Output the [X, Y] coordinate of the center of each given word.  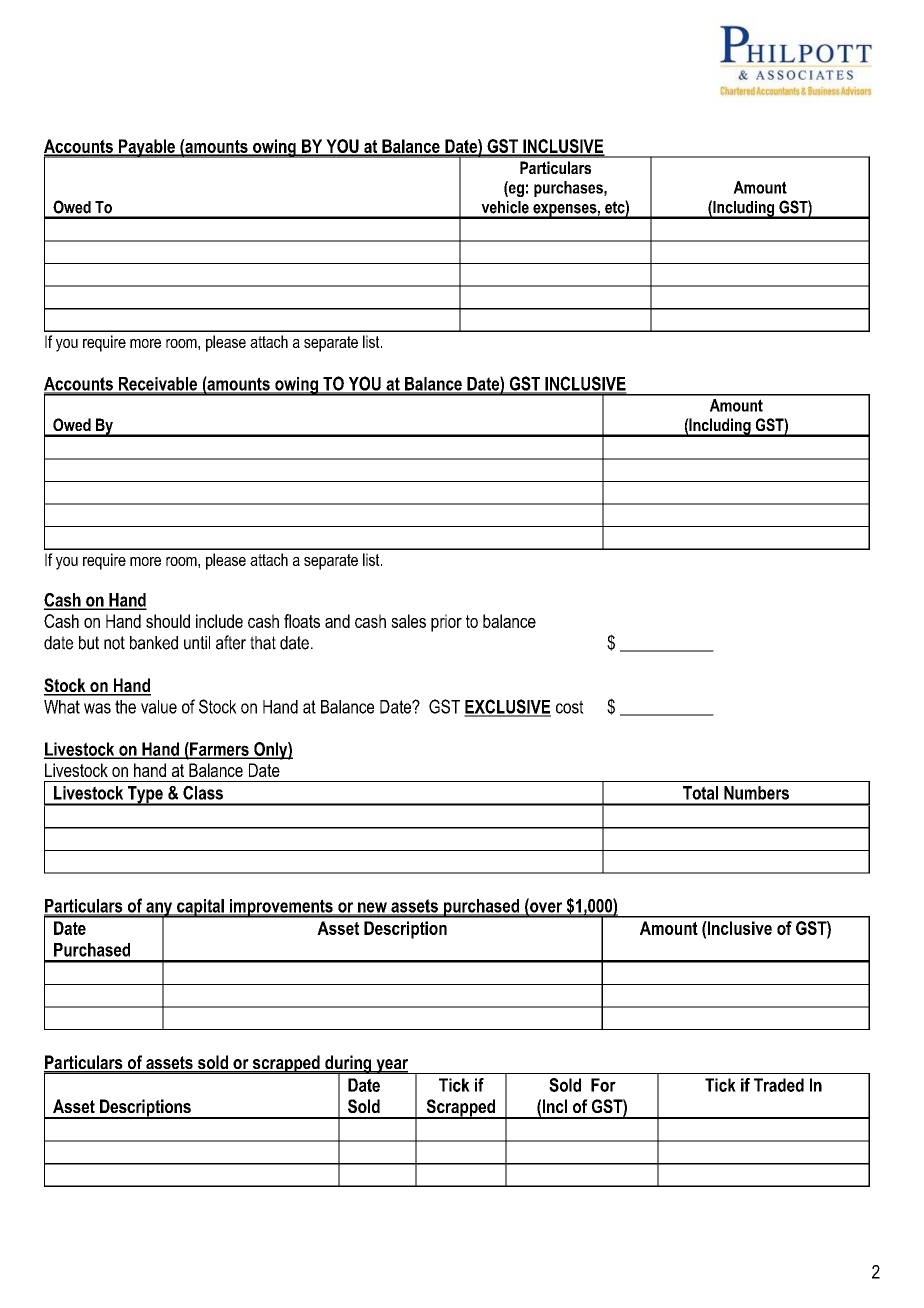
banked [154, 643]
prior [446, 623]
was [97, 708]
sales [408, 621]
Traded [779, 1085]
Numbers [756, 793]
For [603, 1085]
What [62, 707]
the [125, 707]
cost [570, 707]
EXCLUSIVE [507, 707]
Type [145, 796]
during [348, 1065]
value [159, 707]
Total [700, 793]
